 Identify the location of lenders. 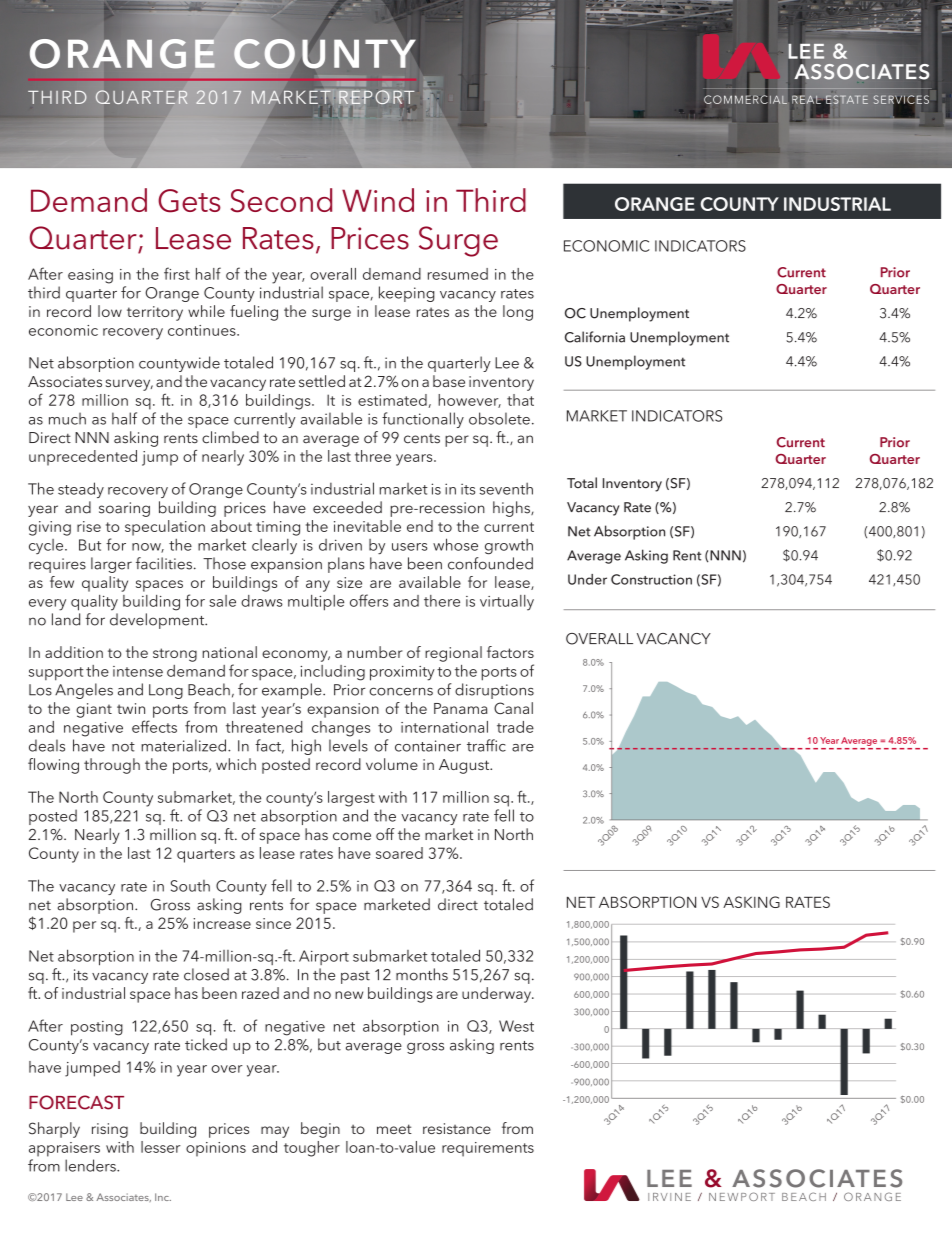
(91, 1165).
